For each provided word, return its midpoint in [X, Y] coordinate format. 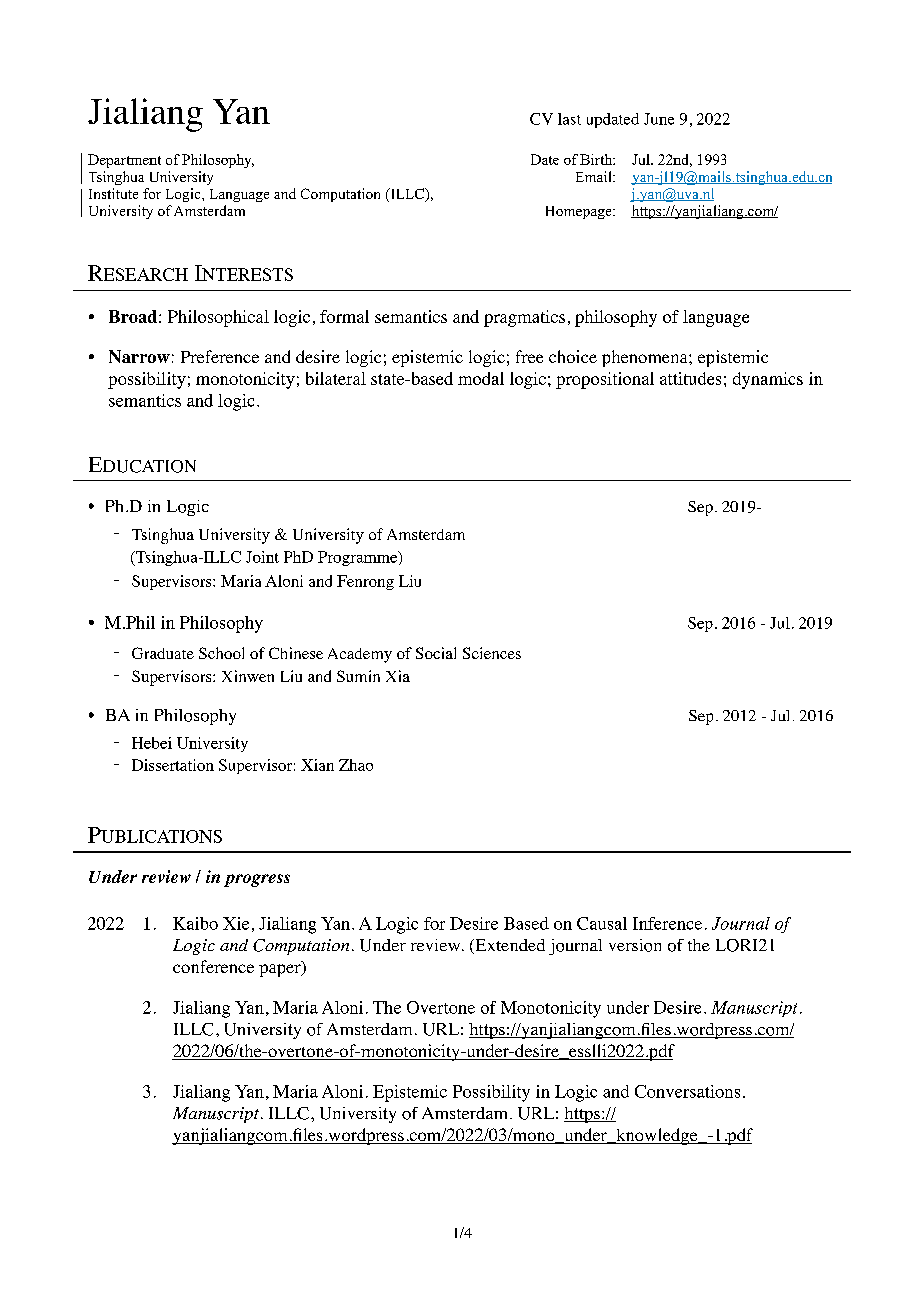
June [659, 119]
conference [213, 966]
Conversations [687, 1091]
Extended [509, 946]
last [569, 119]
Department [124, 161]
